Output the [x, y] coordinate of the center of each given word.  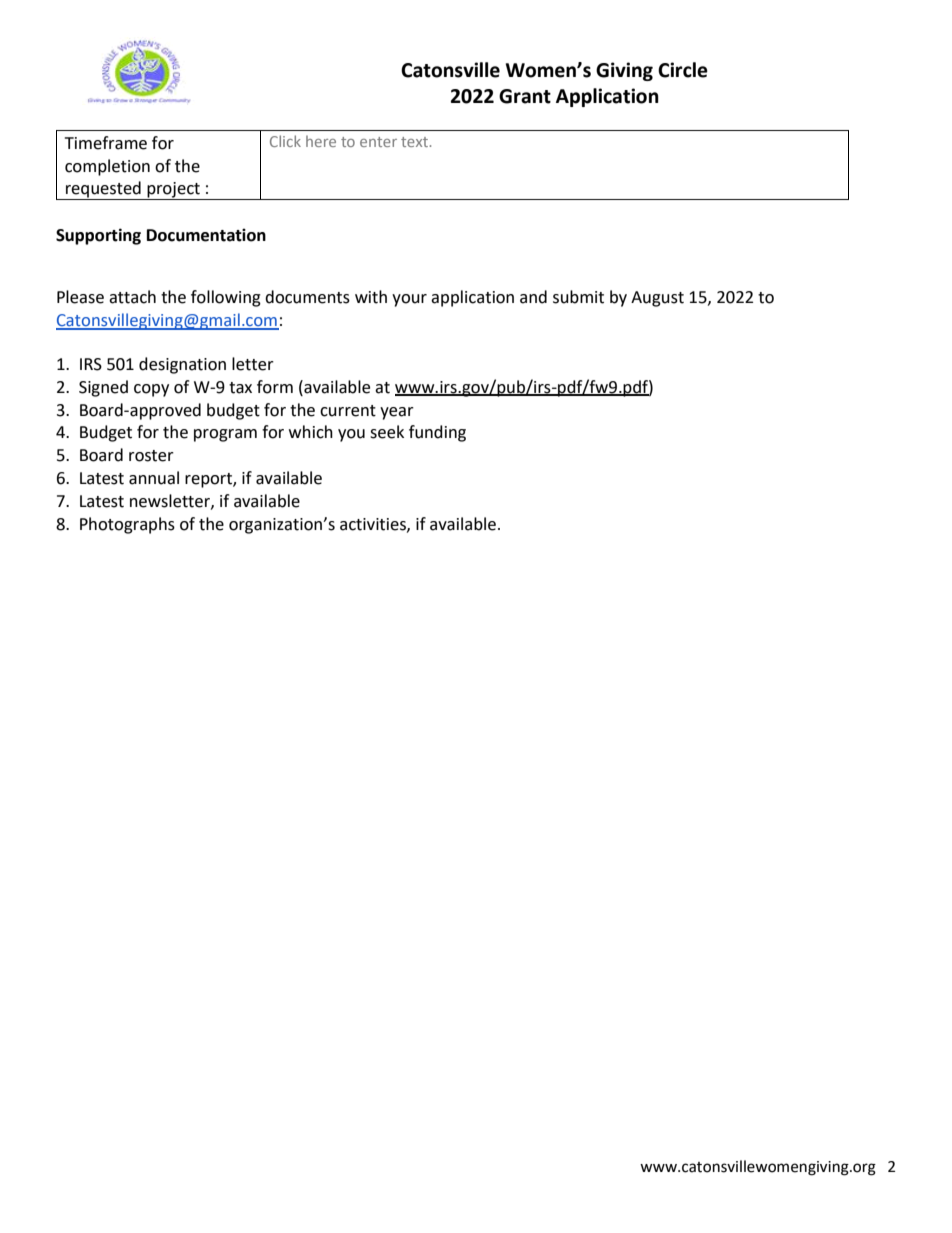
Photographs [127, 525]
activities [374, 525]
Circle [683, 70]
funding [437, 433]
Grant [525, 96]
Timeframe [106, 143]
